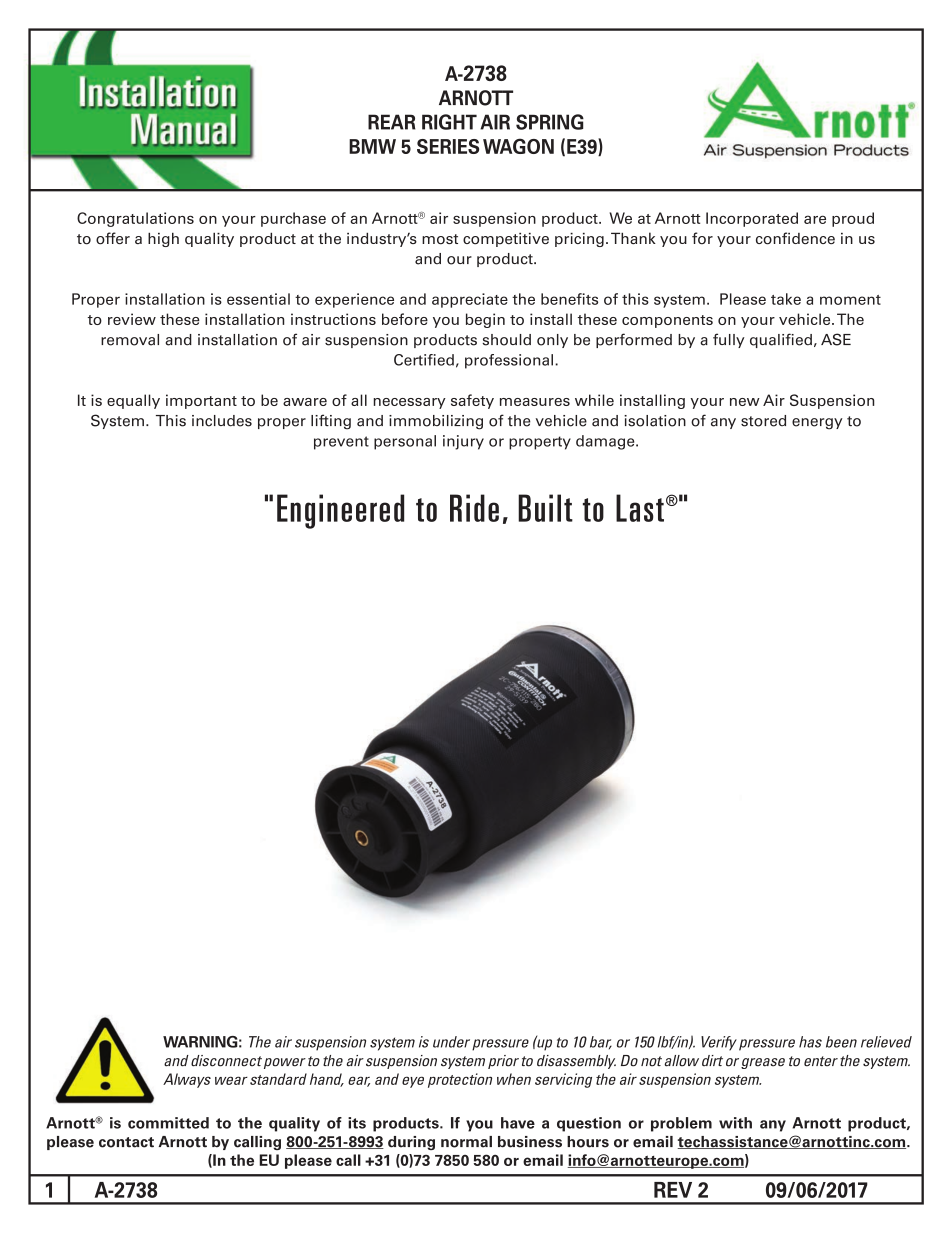 The height and width of the screenshot is (1233, 952). Describe the element at coordinates (168, 1123) in the screenshot. I see `committed` at that location.
